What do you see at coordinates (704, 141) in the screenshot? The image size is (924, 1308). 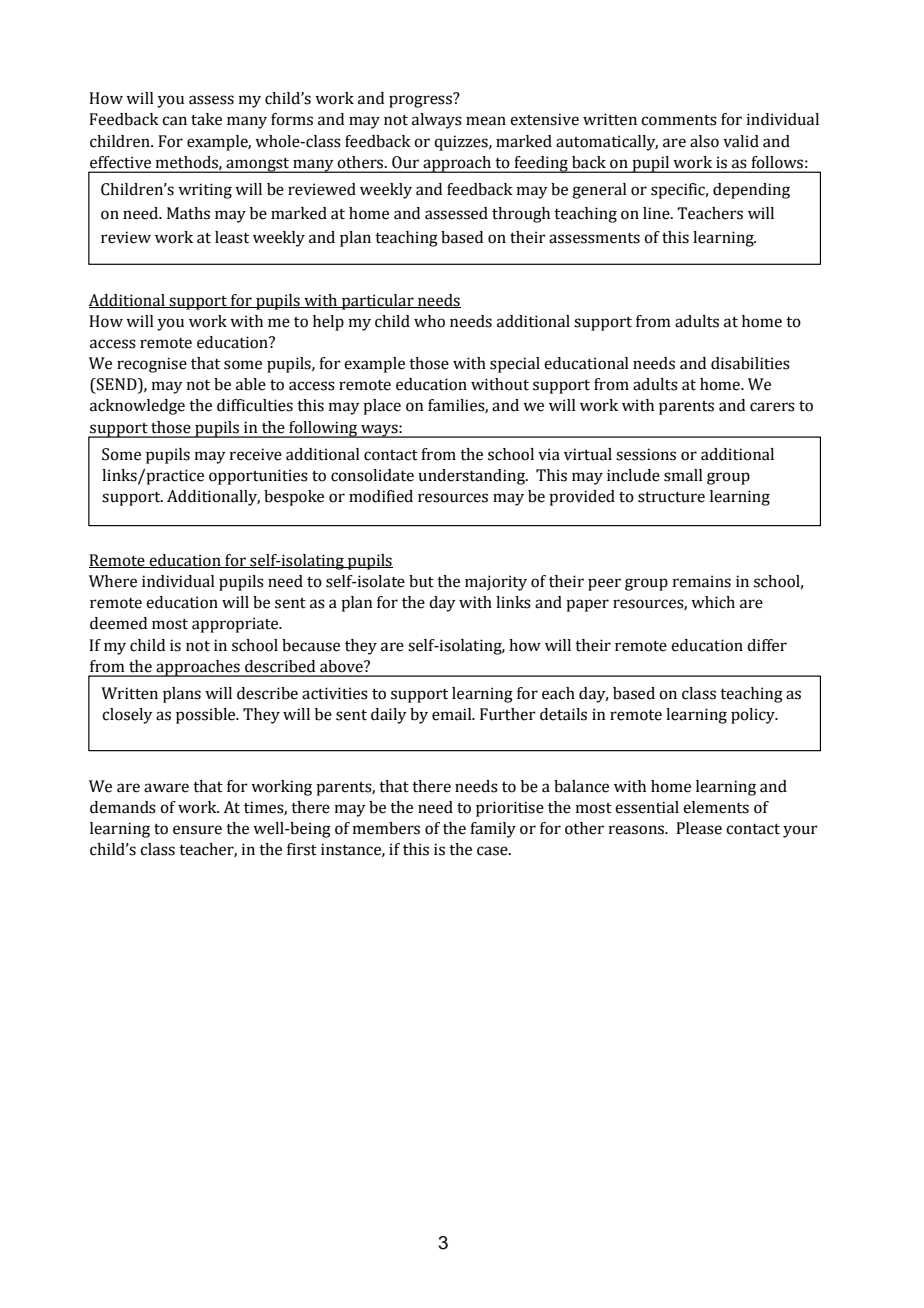 I see `also` at bounding box center [704, 141].
